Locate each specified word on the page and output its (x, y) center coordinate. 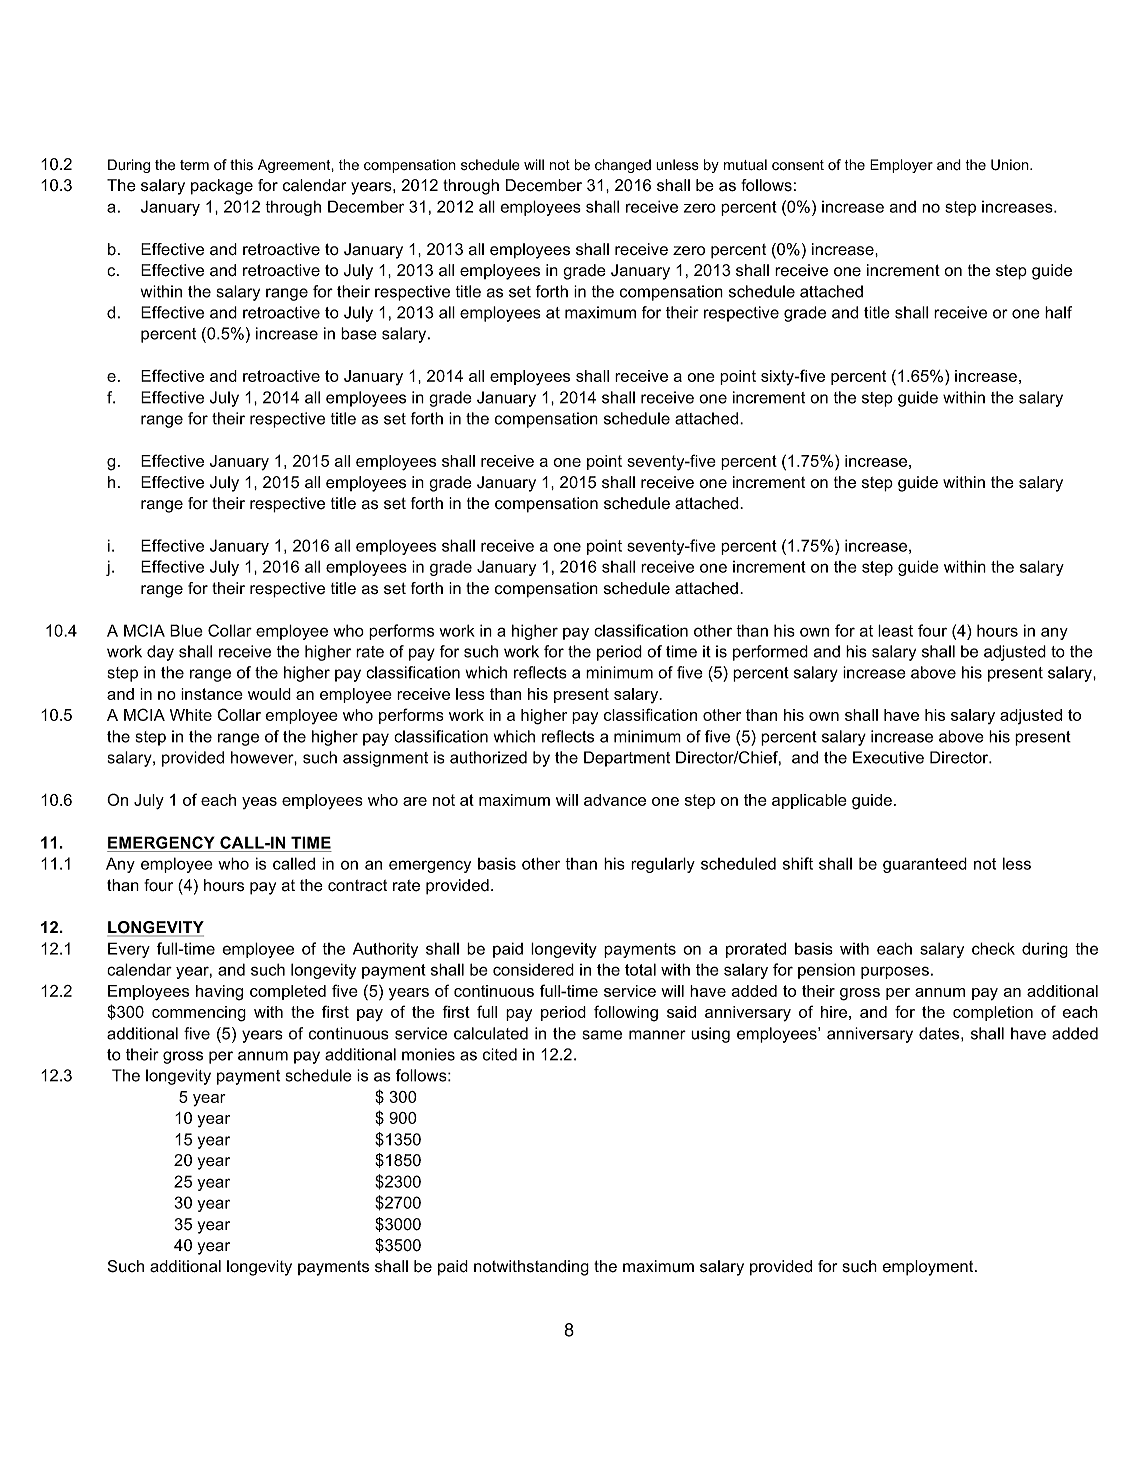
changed (623, 166)
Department (627, 759)
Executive (888, 757)
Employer (901, 166)
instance (212, 694)
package (222, 187)
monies (428, 1054)
